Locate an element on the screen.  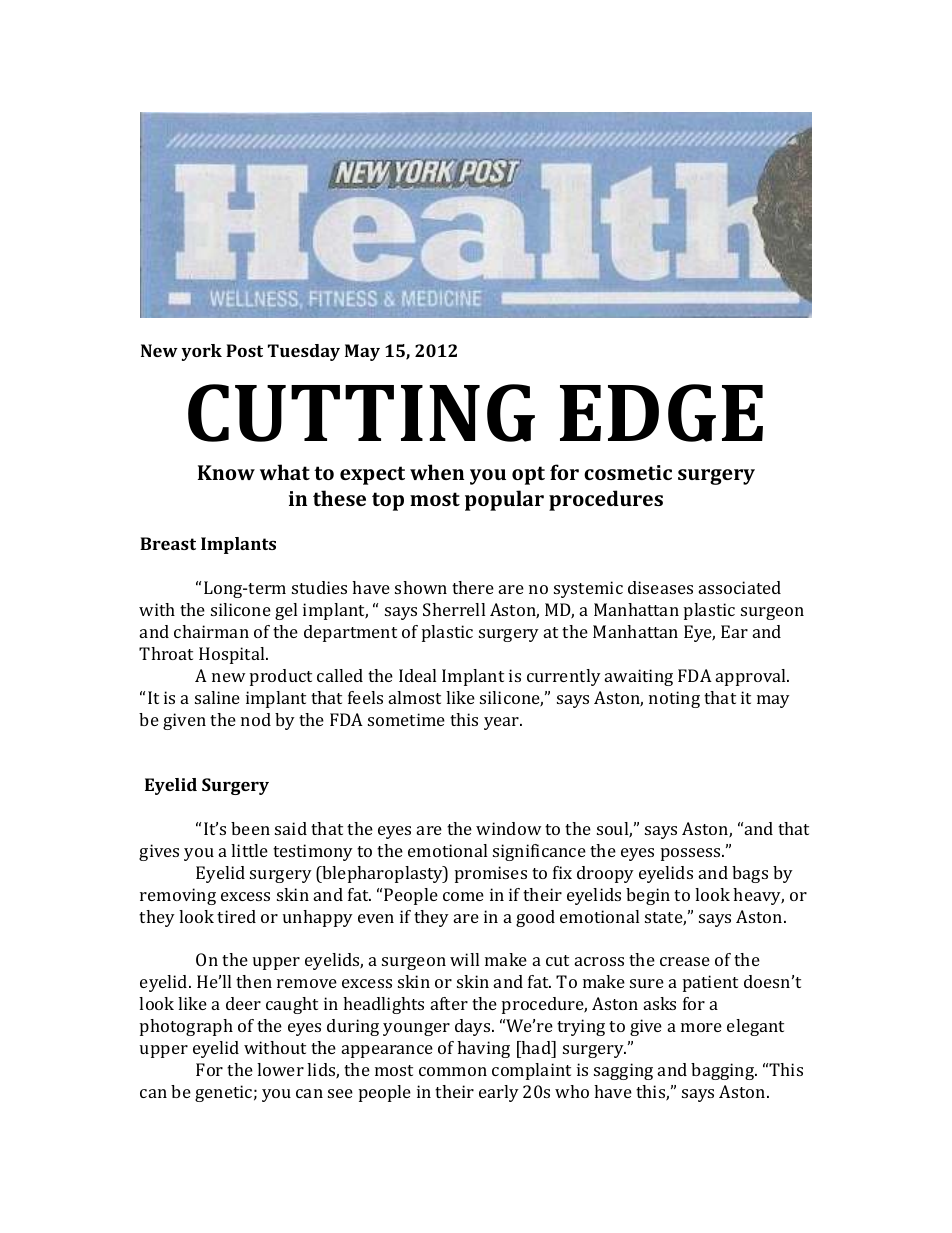
been is located at coordinates (250, 828).
